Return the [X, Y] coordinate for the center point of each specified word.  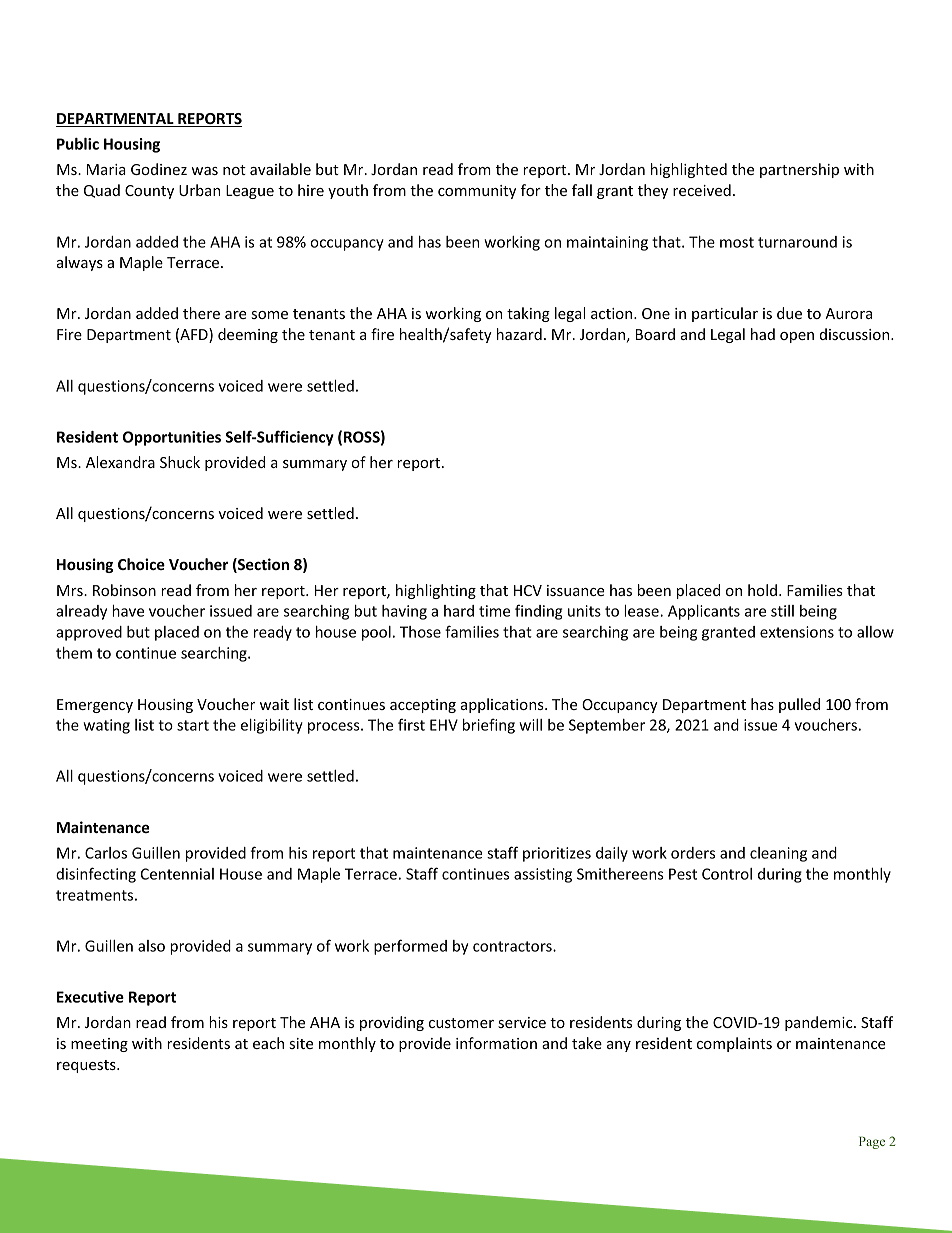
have [128, 611]
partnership [799, 170]
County [149, 192]
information [496, 1043]
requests [87, 1066]
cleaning [778, 854]
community [477, 192]
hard [459, 611]
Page [872, 1142]
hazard [519, 334]
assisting [543, 875]
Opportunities [172, 438]
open [797, 337]
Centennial [177, 874]
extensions [797, 632]
